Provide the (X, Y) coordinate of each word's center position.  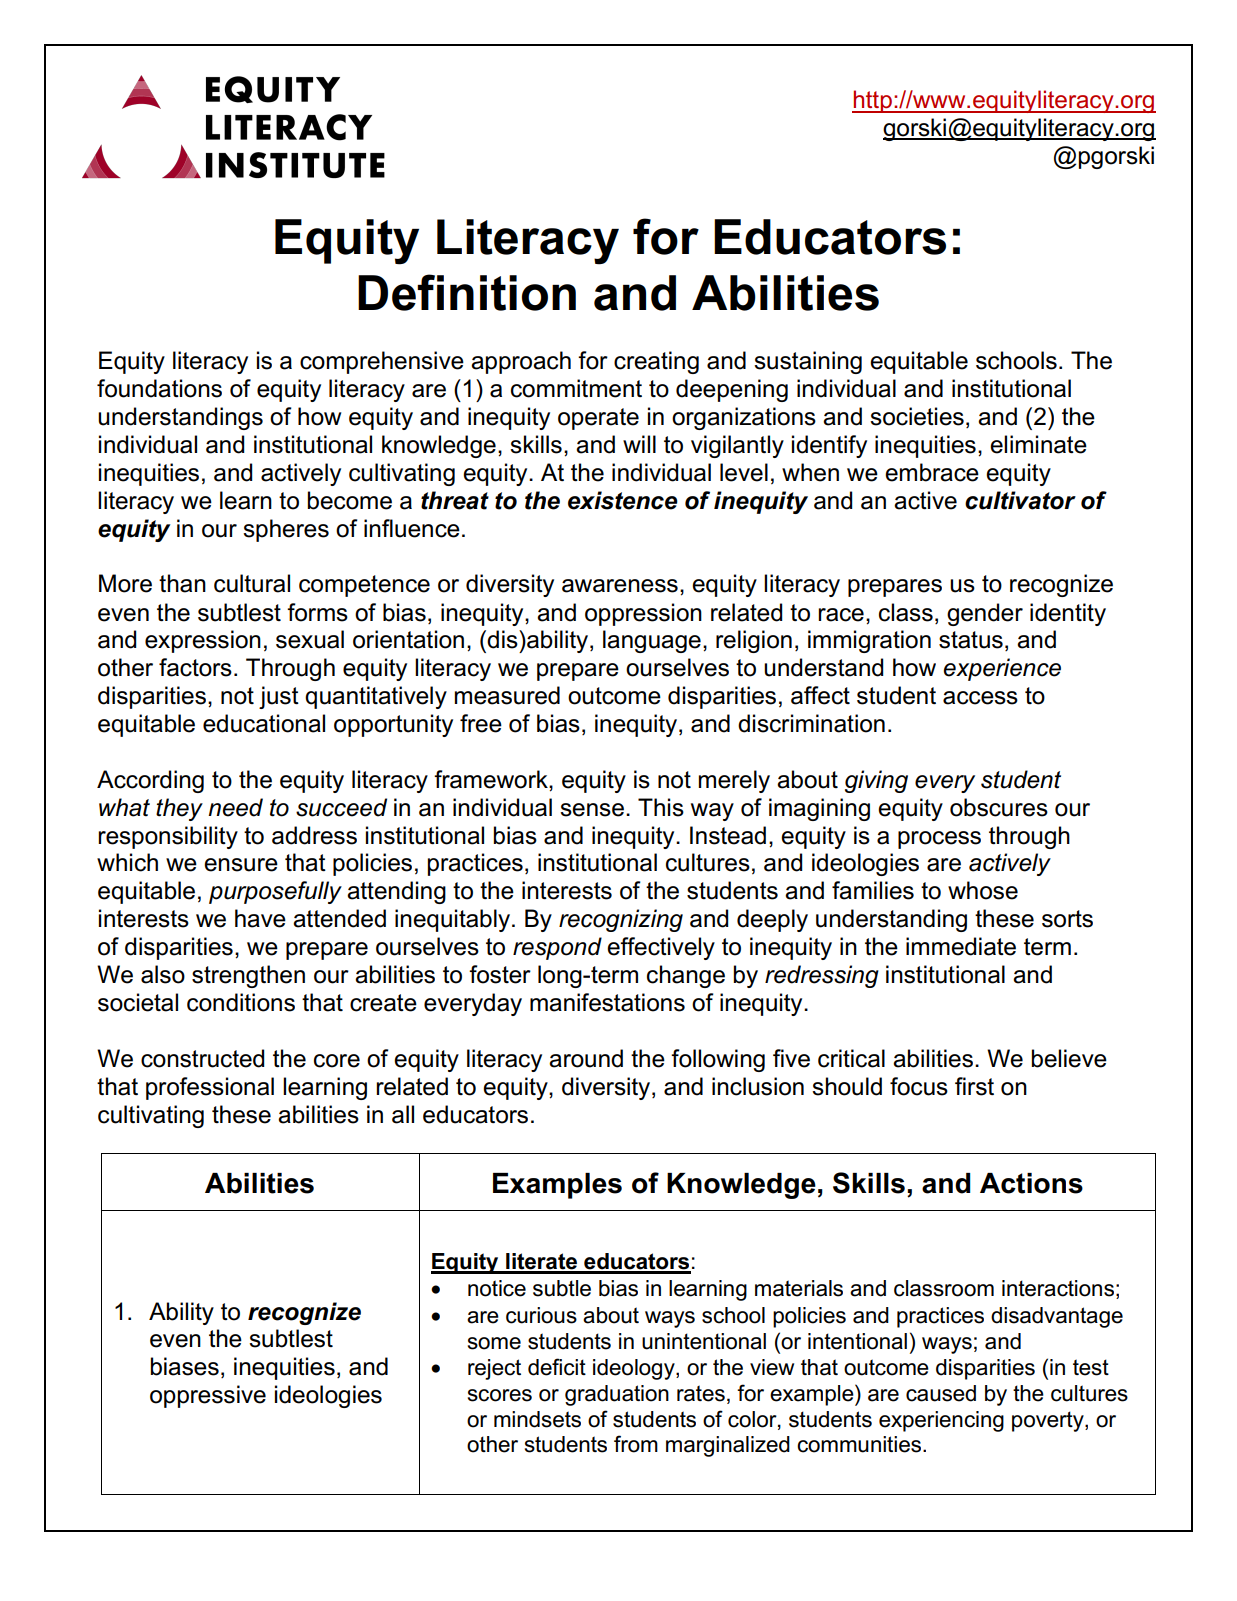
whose (983, 890)
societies (917, 416)
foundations (159, 388)
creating (656, 362)
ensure (241, 865)
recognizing (621, 920)
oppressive (208, 1396)
